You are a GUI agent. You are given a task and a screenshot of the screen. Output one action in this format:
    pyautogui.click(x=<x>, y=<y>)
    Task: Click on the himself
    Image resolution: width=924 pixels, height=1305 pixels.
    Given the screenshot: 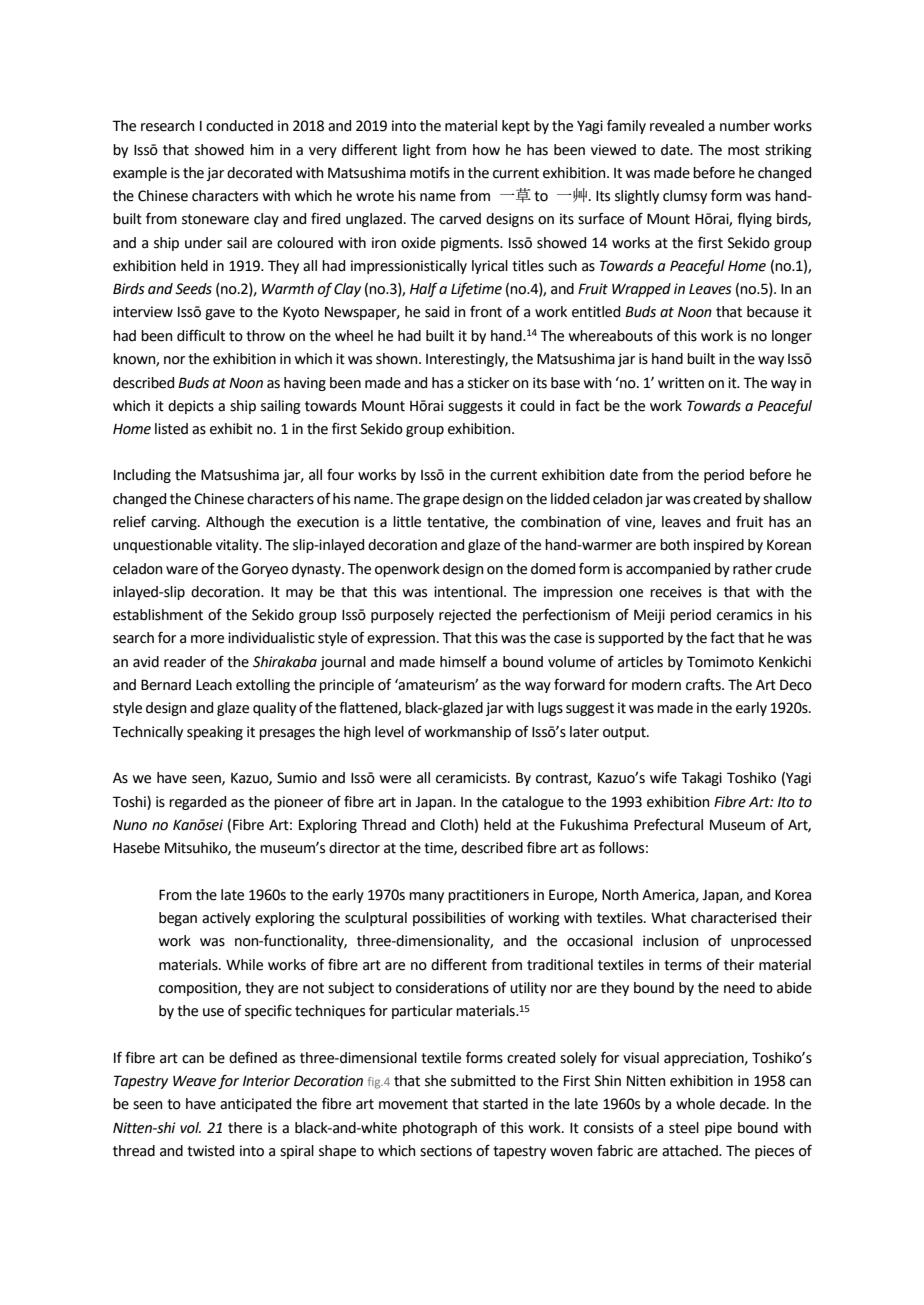 What is the action you would take?
    pyautogui.click(x=463, y=661)
